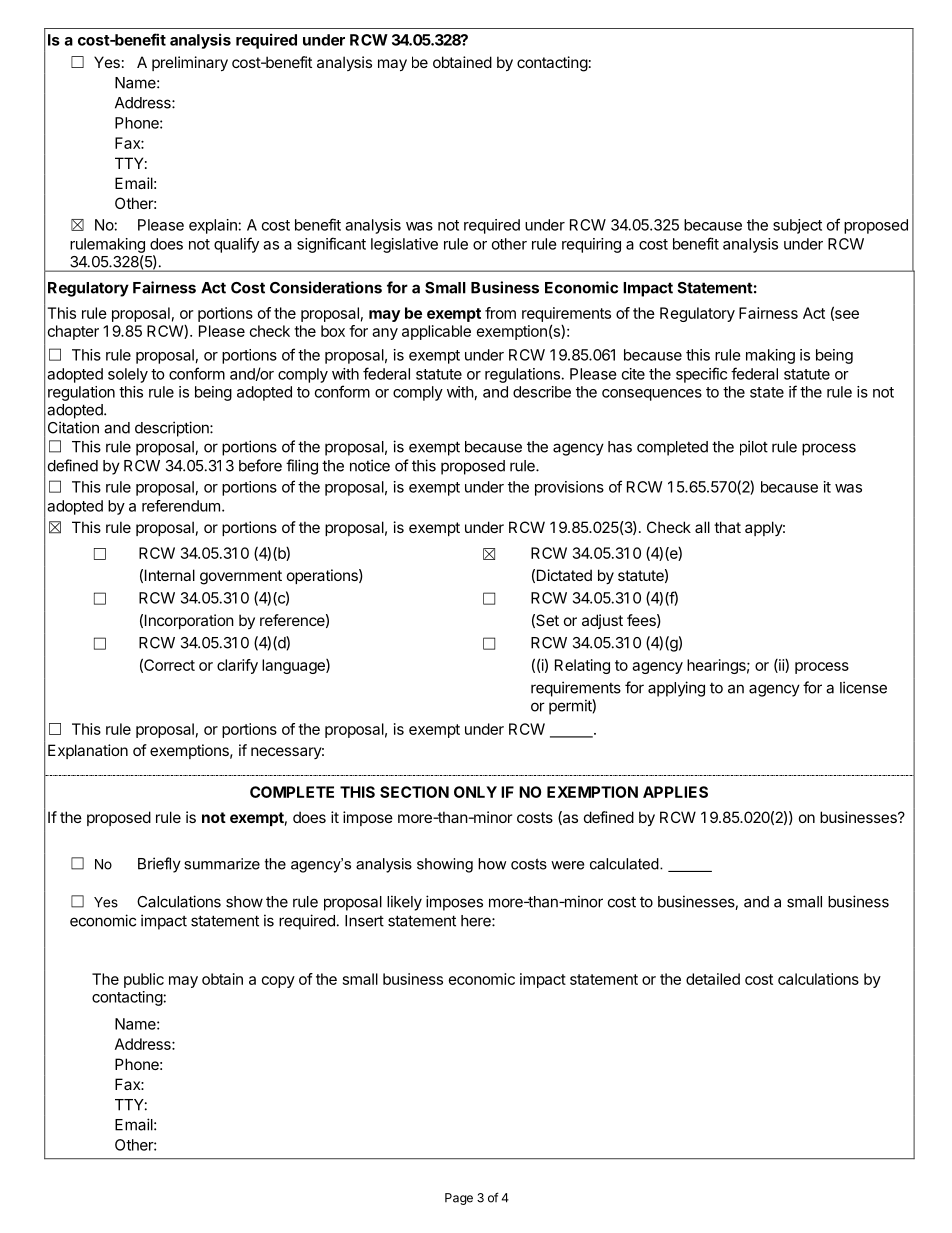  Describe the element at coordinates (713, 979) in the screenshot. I see `detailed` at that location.
